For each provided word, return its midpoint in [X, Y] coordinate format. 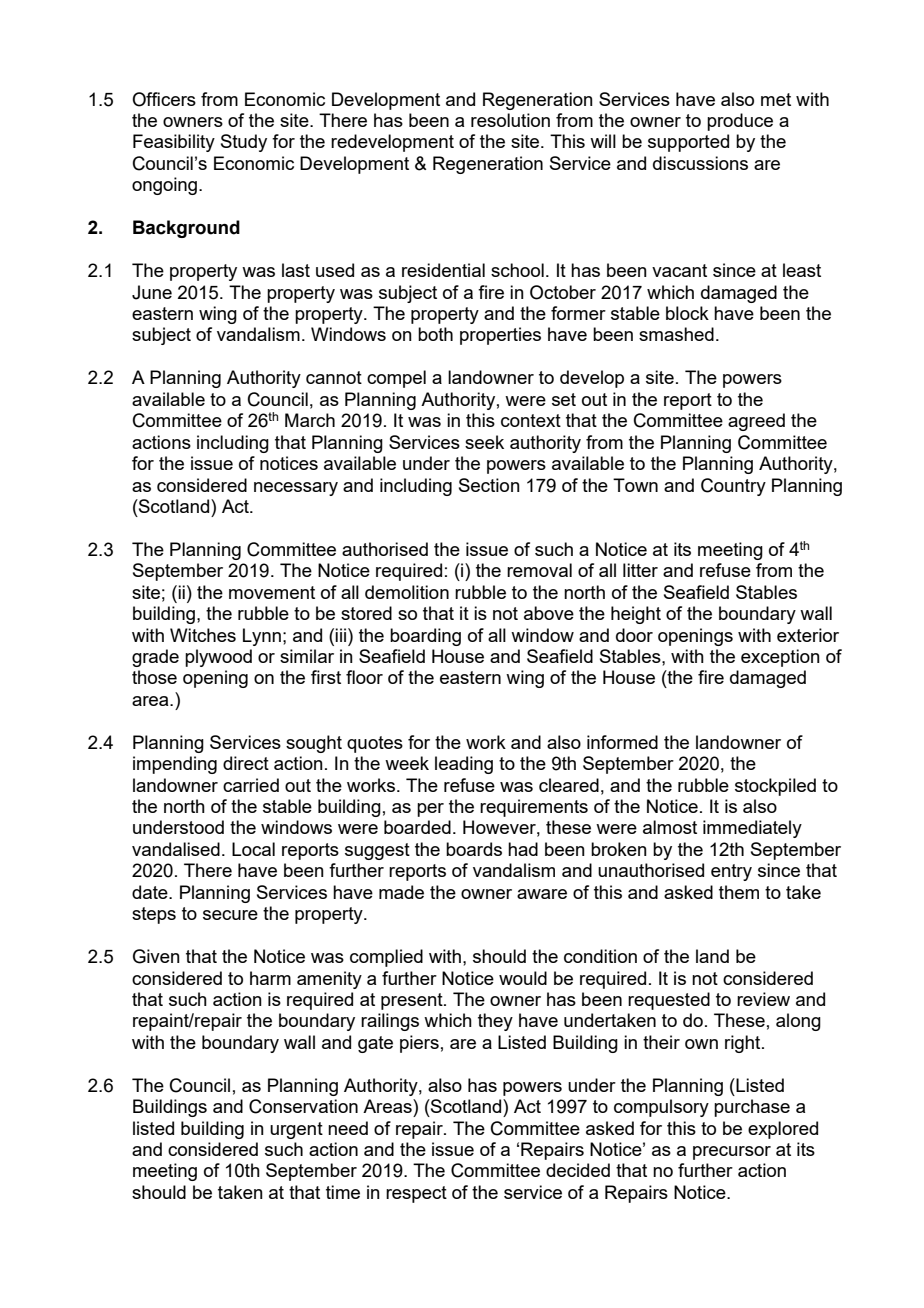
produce [740, 122]
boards [474, 849]
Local [253, 849]
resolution [510, 120]
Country [733, 487]
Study [244, 143]
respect [416, 1194]
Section [489, 485]
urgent [296, 1130]
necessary [296, 489]
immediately [752, 829]
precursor [732, 1153]
